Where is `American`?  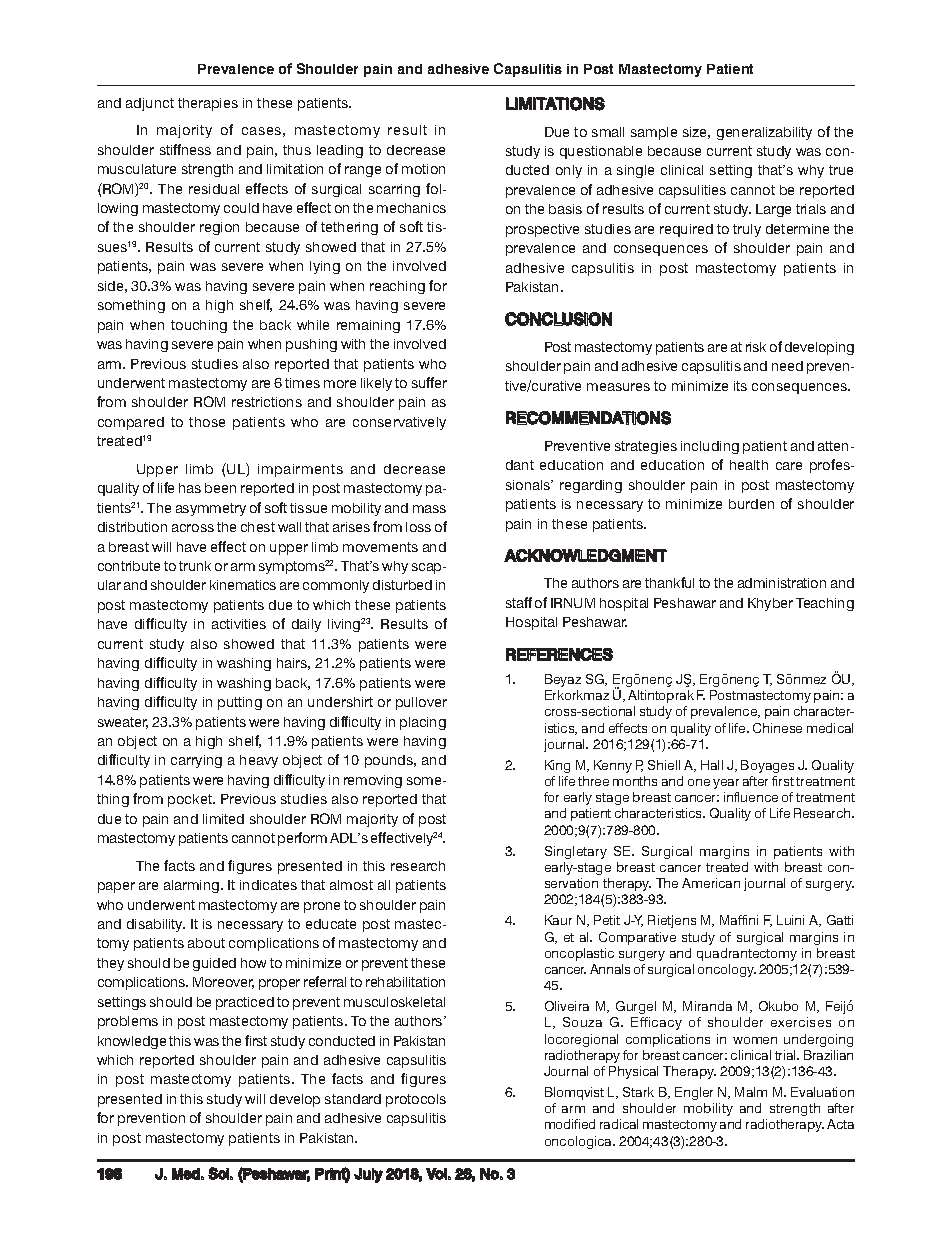 American is located at coordinates (711, 883).
